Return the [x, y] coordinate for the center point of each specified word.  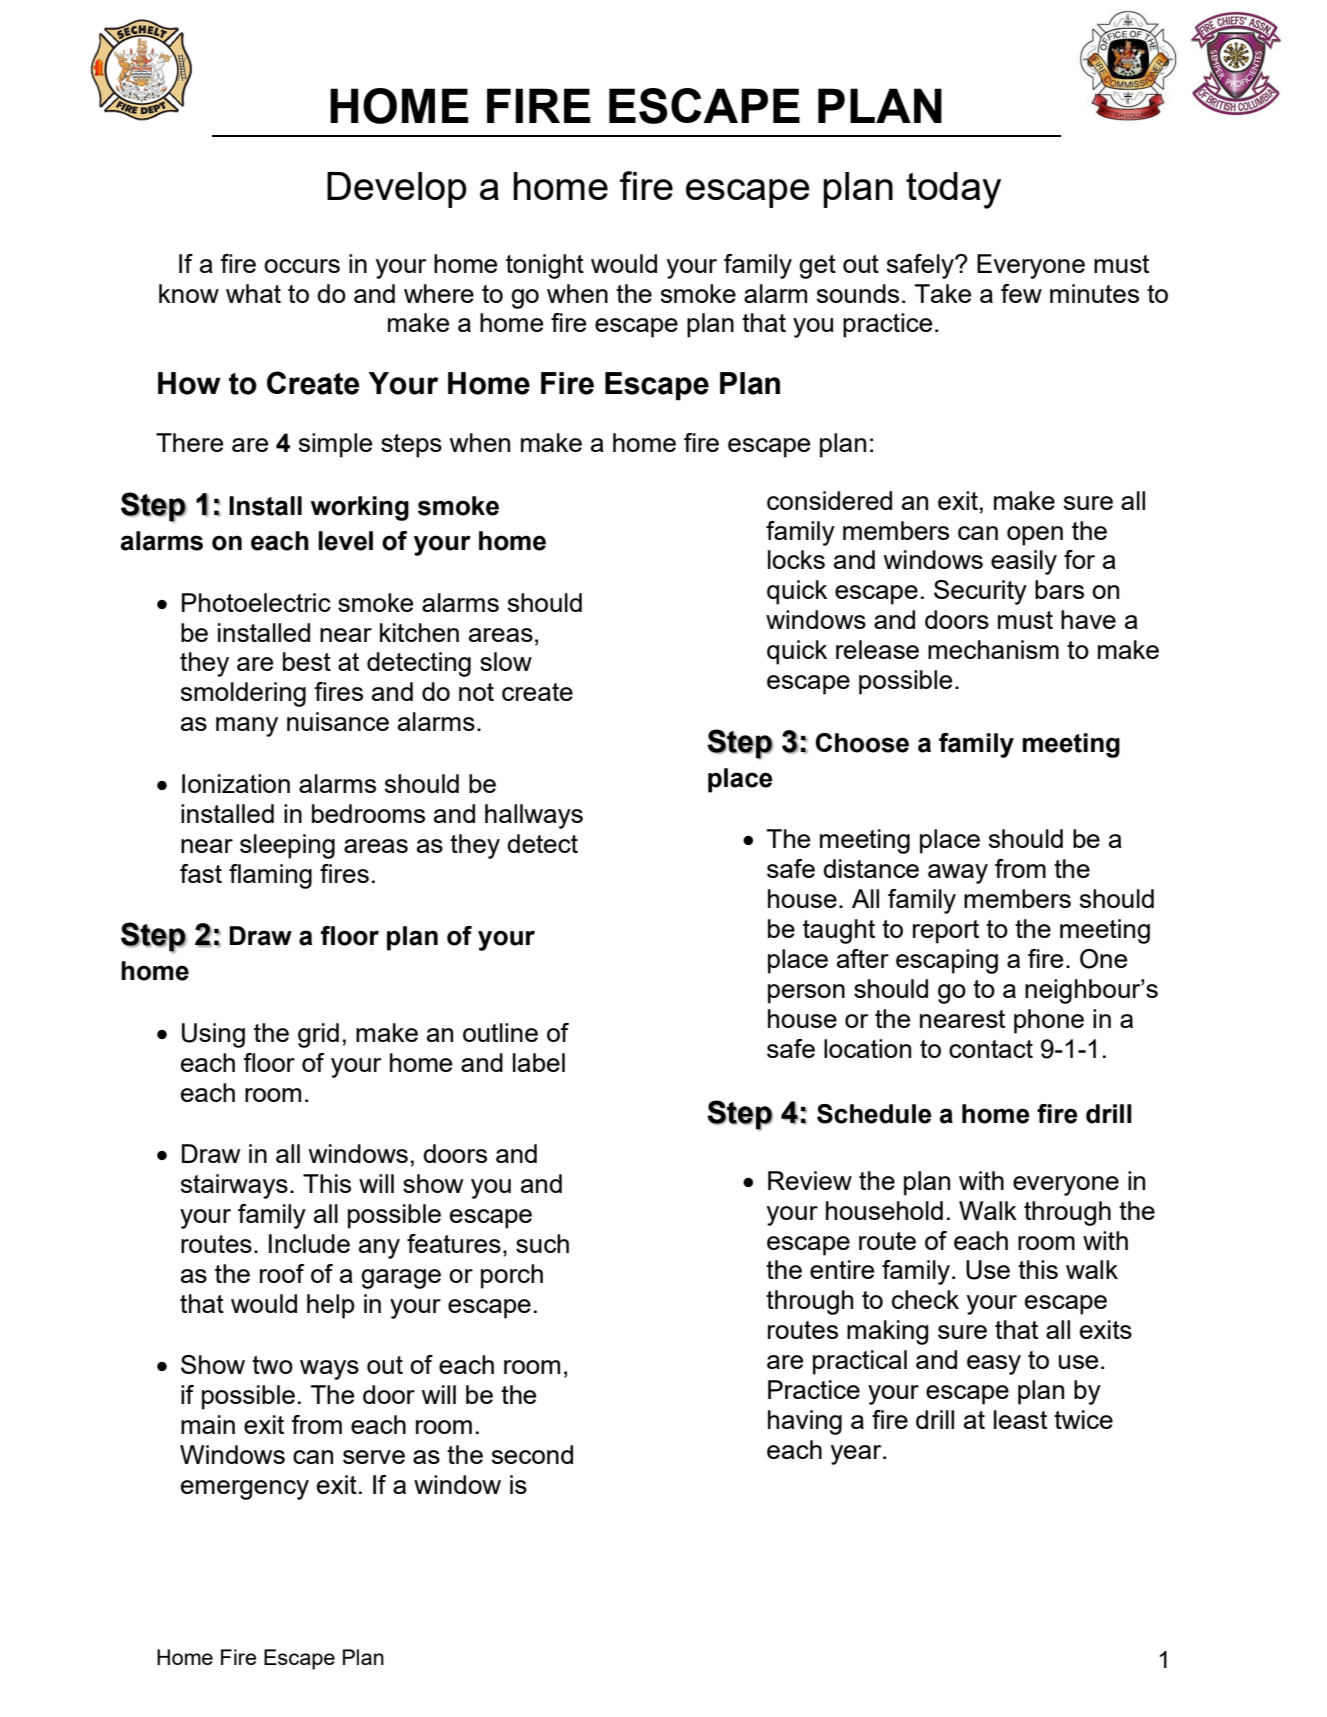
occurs [302, 266]
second [532, 1454]
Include [309, 1243]
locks [796, 559]
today [953, 190]
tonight [545, 266]
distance [871, 868]
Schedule [874, 1114]
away [958, 874]
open [1035, 536]
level [345, 541]
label [539, 1062]
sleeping [287, 846]
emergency [245, 1490]
